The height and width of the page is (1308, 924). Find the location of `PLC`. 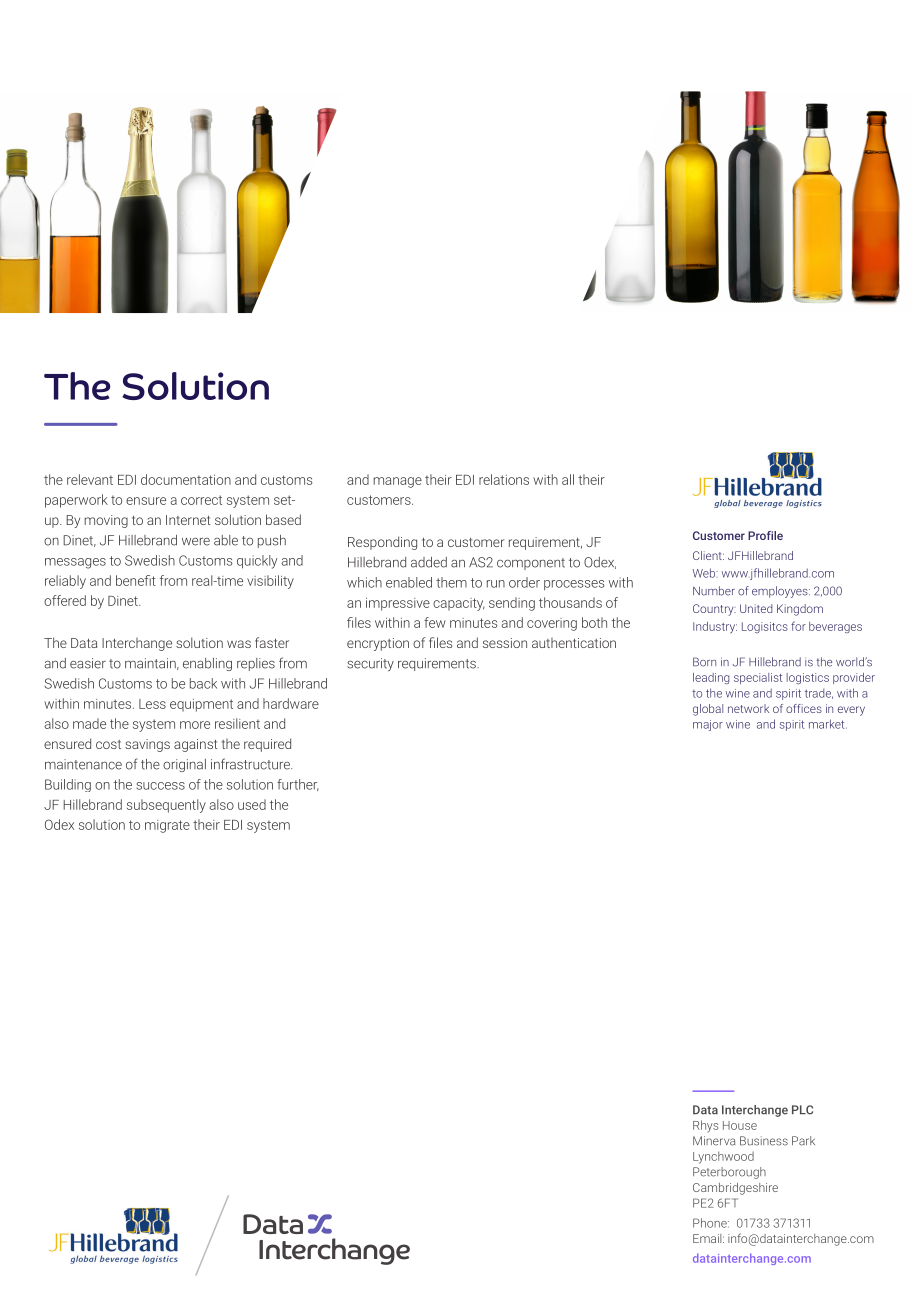

PLC is located at coordinates (802, 1110).
